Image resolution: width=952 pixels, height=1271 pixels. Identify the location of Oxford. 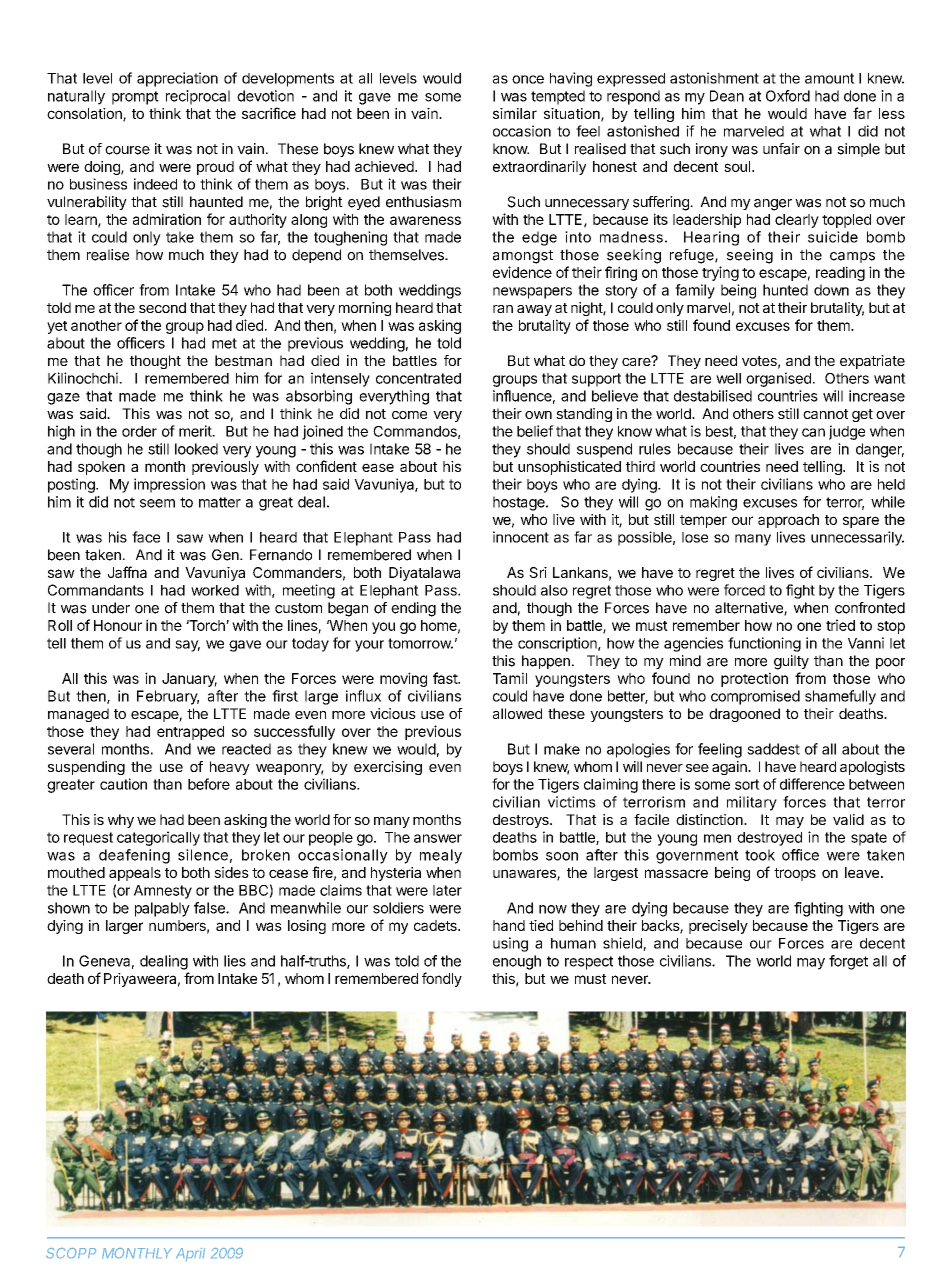
(788, 96).
